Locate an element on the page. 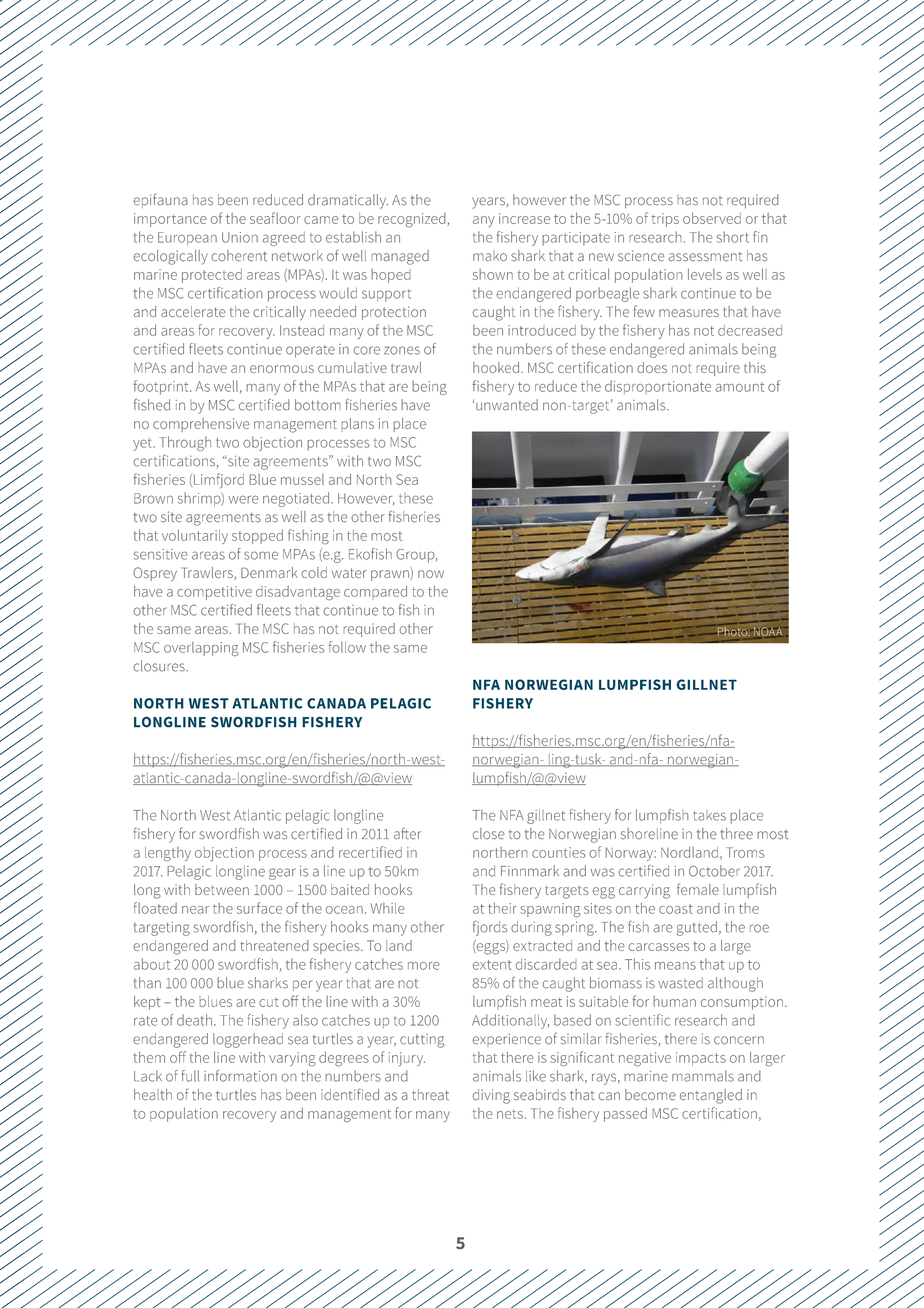  close is located at coordinates (489, 834).
